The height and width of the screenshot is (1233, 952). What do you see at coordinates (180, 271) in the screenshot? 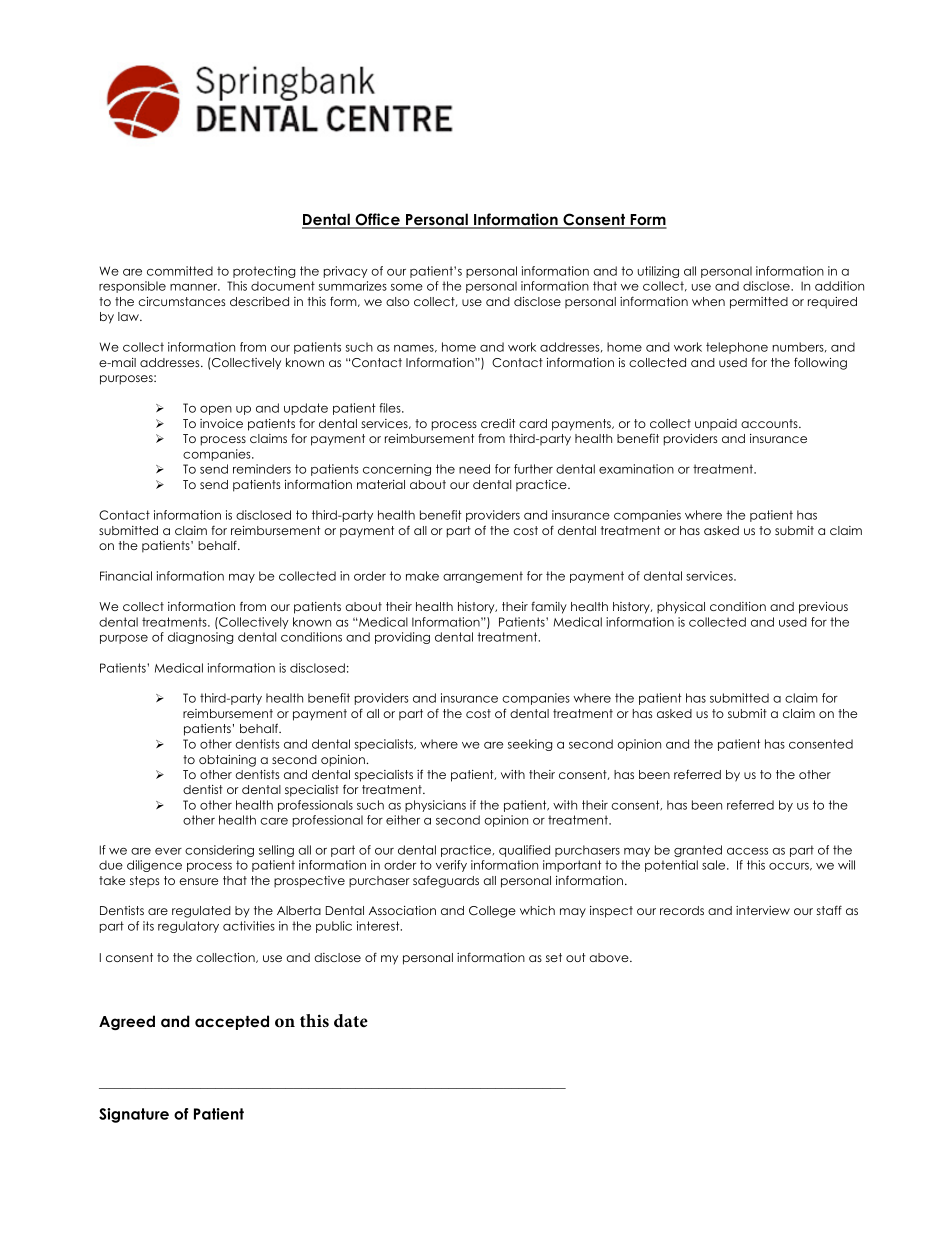
I see `committed` at bounding box center [180, 271].
